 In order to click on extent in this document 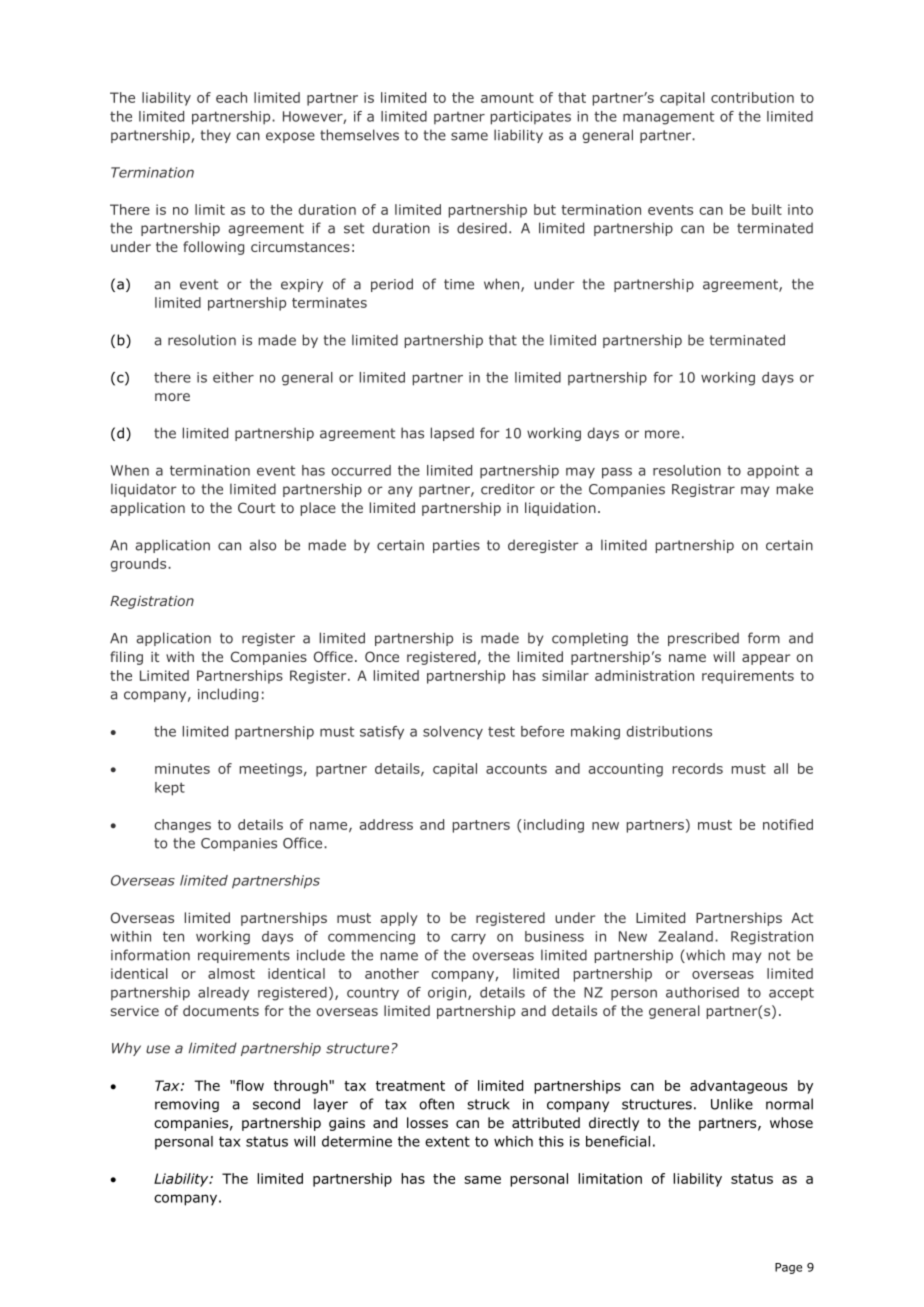, I will do `click(447, 1141)`.
